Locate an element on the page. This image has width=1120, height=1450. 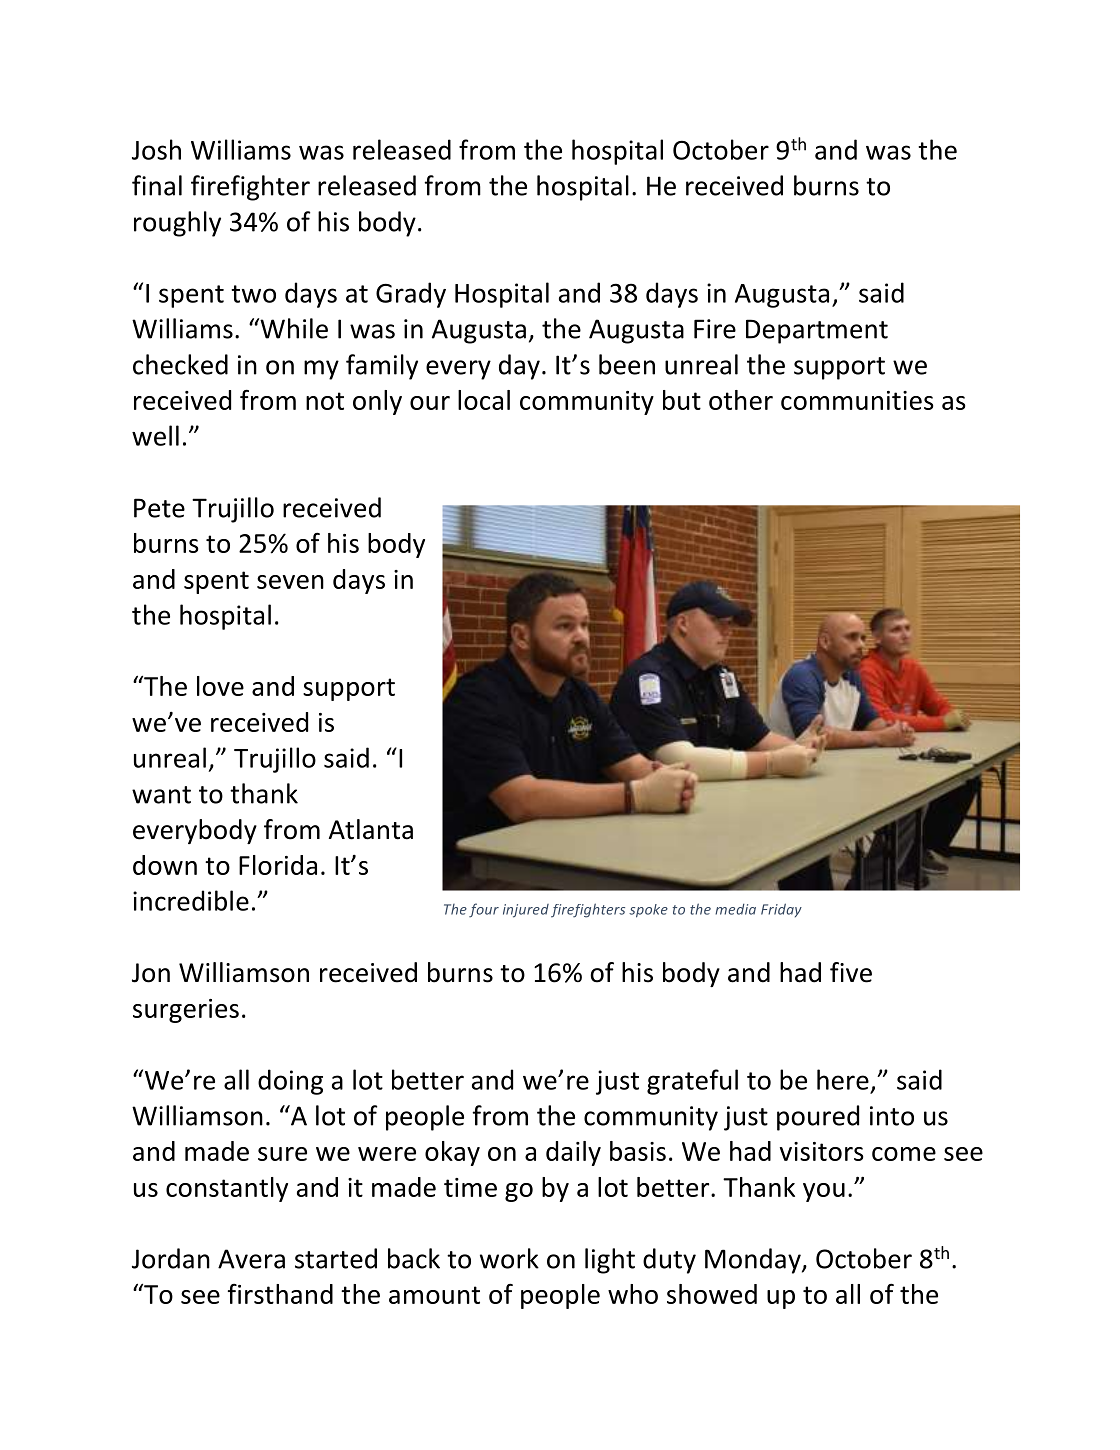
firsthand is located at coordinates (280, 1294).
